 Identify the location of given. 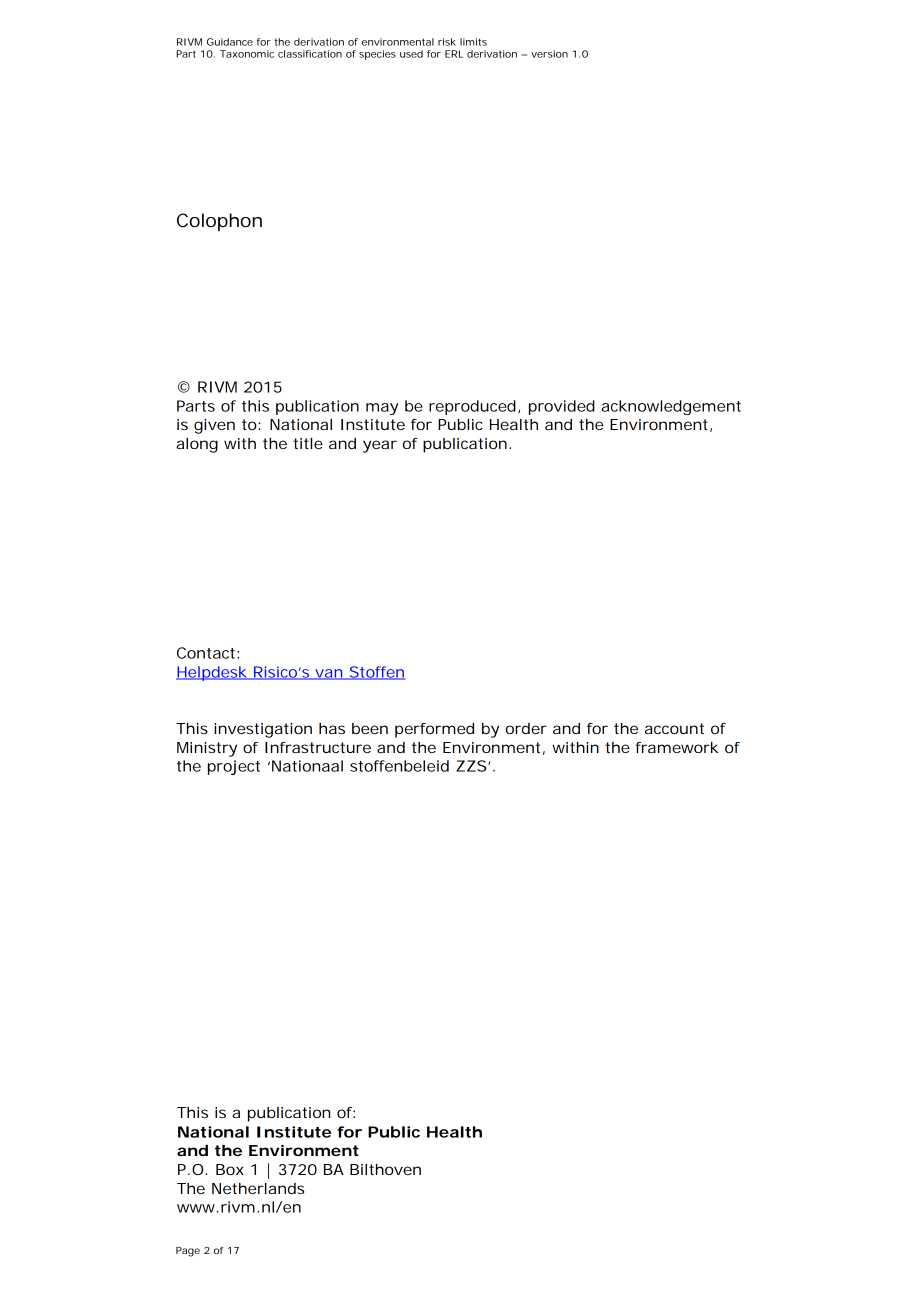
(214, 426).
